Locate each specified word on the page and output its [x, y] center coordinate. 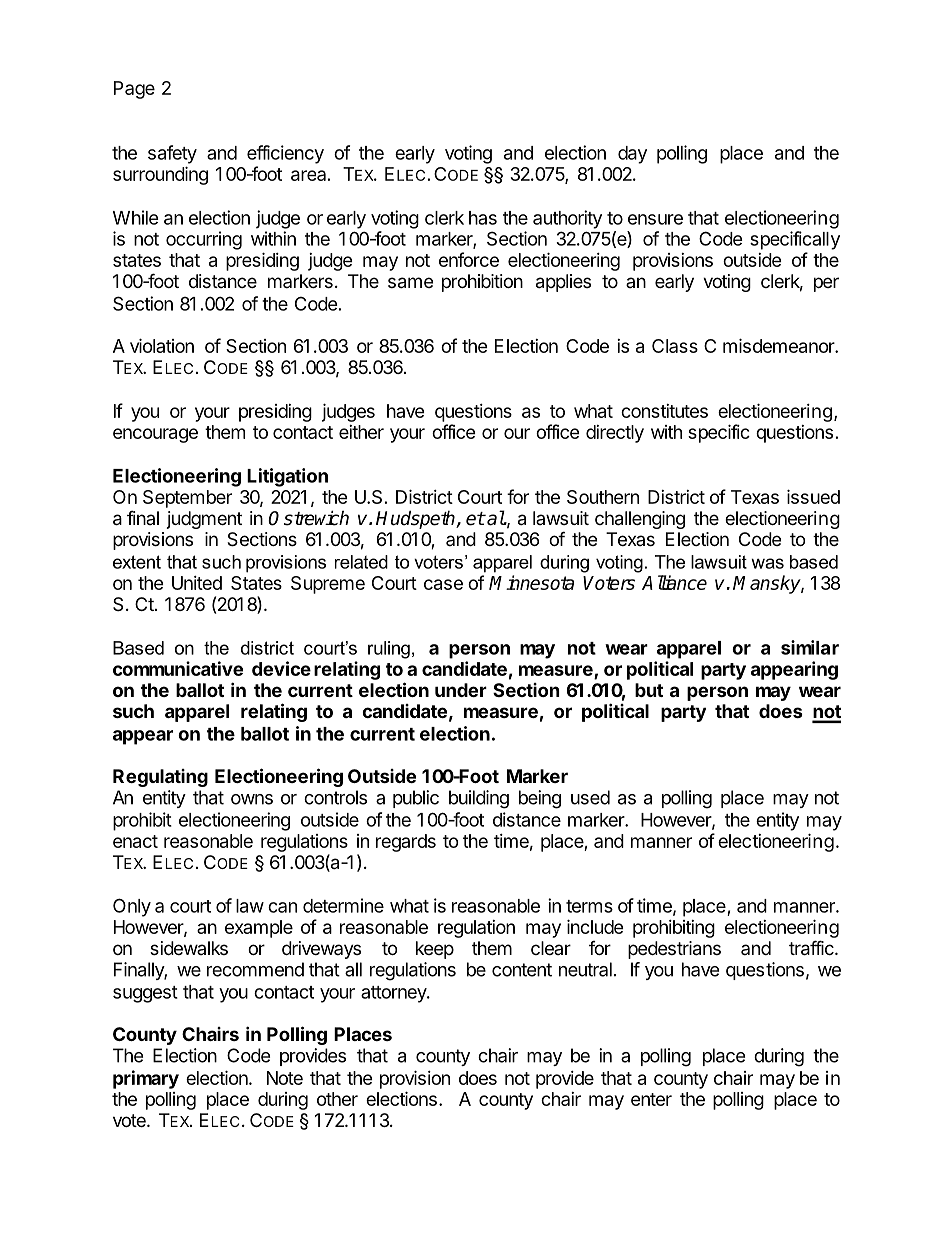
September [187, 499]
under [461, 690]
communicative [178, 668]
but [649, 690]
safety [172, 154]
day [632, 155]
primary [146, 1079]
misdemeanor [779, 345]
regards [406, 843]
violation [162, 345]
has [483, 218]
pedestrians [674, 950]
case [443, 584]
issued [813, 496]
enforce [469, 259]
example [259, 929]
